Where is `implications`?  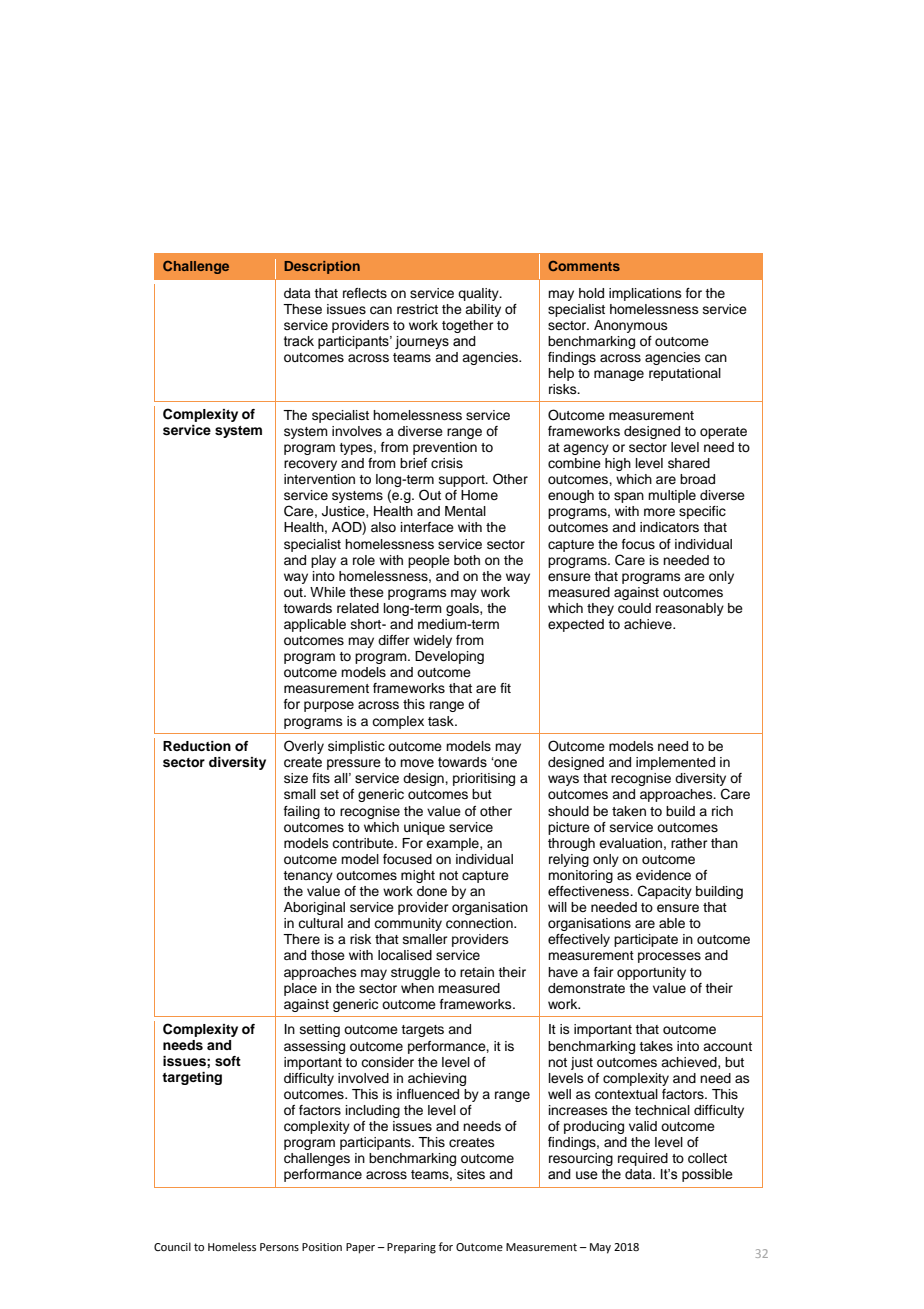 implications is located at coordinates (645, 294).
